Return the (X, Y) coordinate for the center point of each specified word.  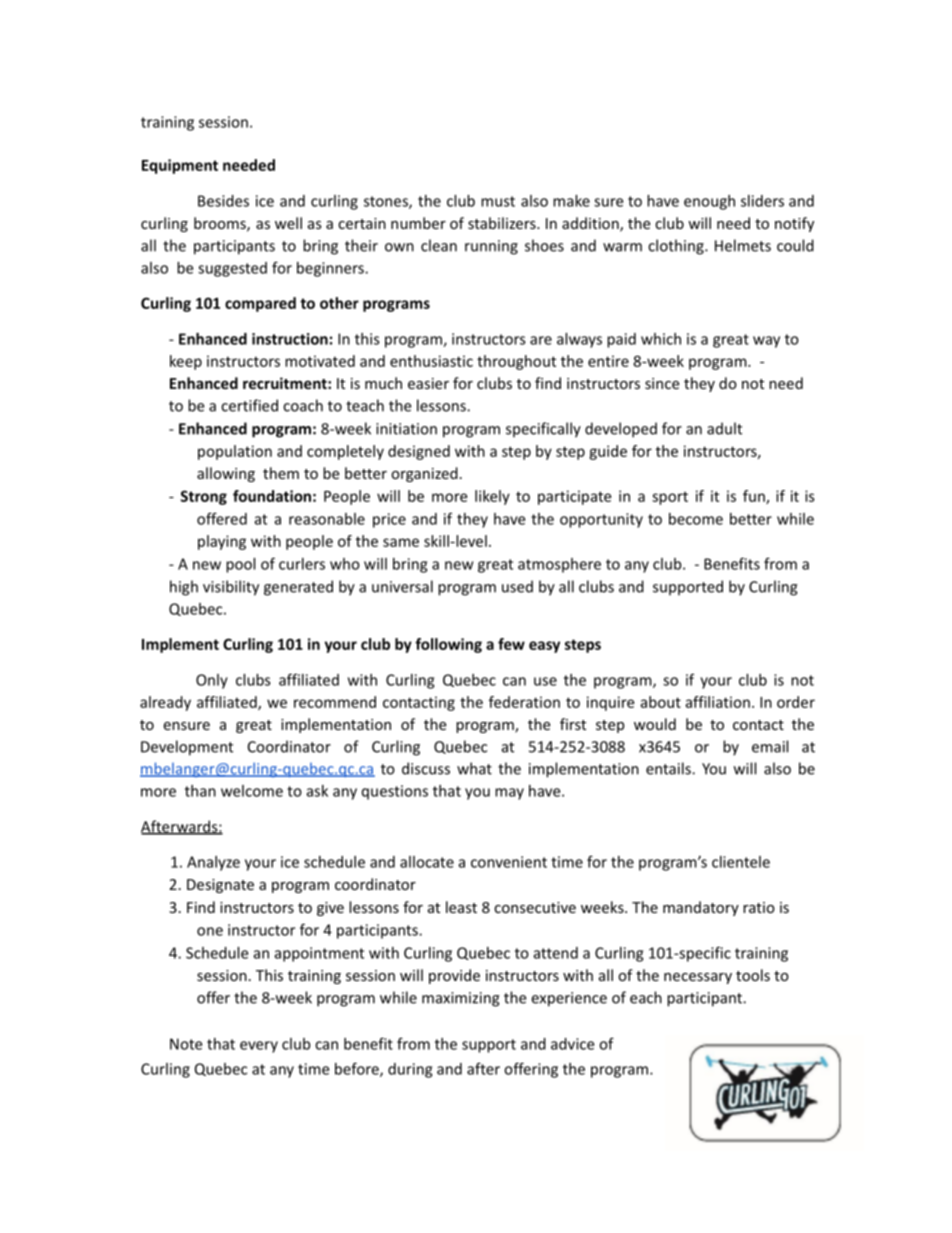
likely (492, 497)
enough (709, 202)
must (498, 201)
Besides (223, 201)
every (259, 1047)
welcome (252, 791)
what (474, 768)
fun (755, 497)
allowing (226, 474)
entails (669, 768)
